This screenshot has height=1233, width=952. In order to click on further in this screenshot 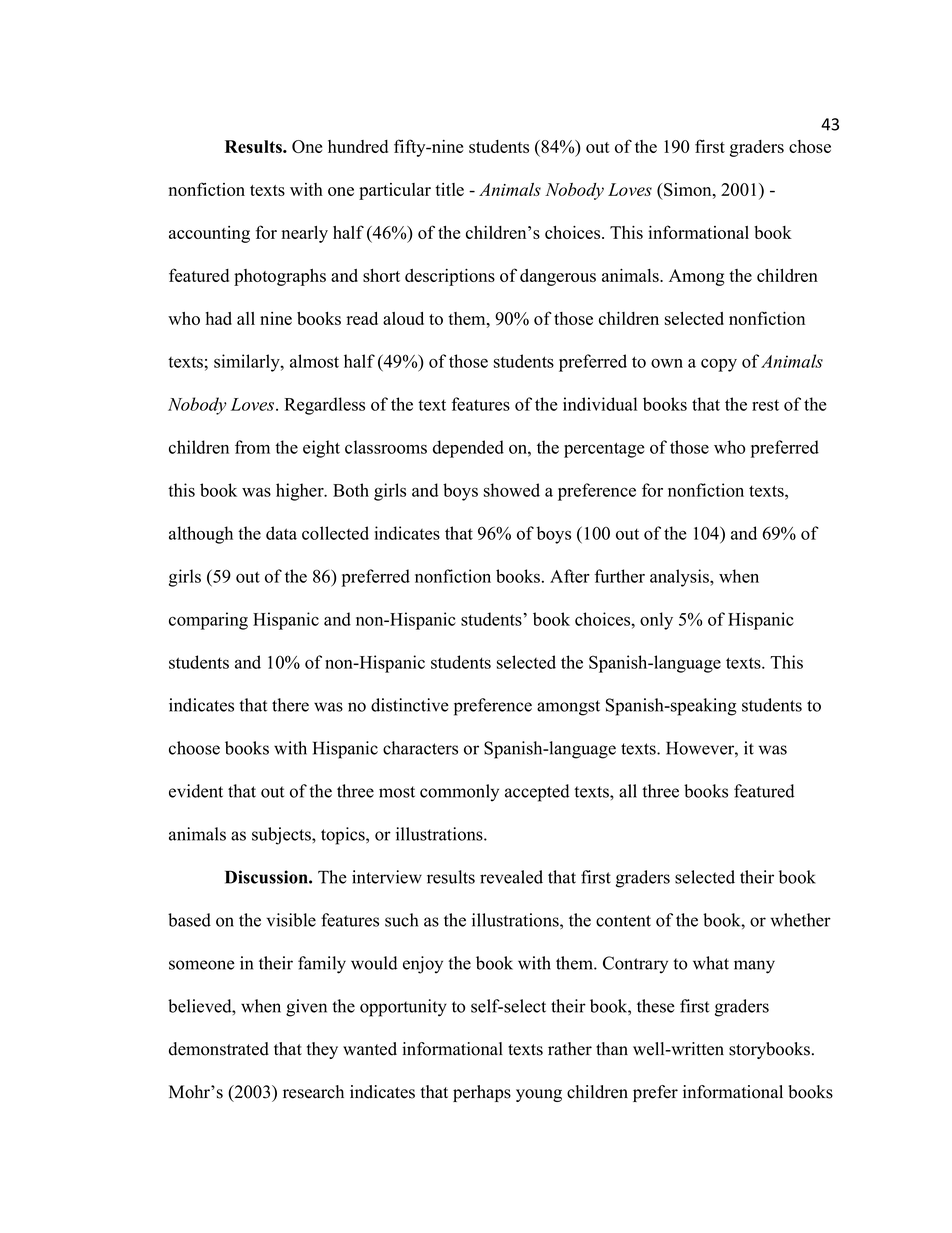, I will do `click(620, 576)`.
